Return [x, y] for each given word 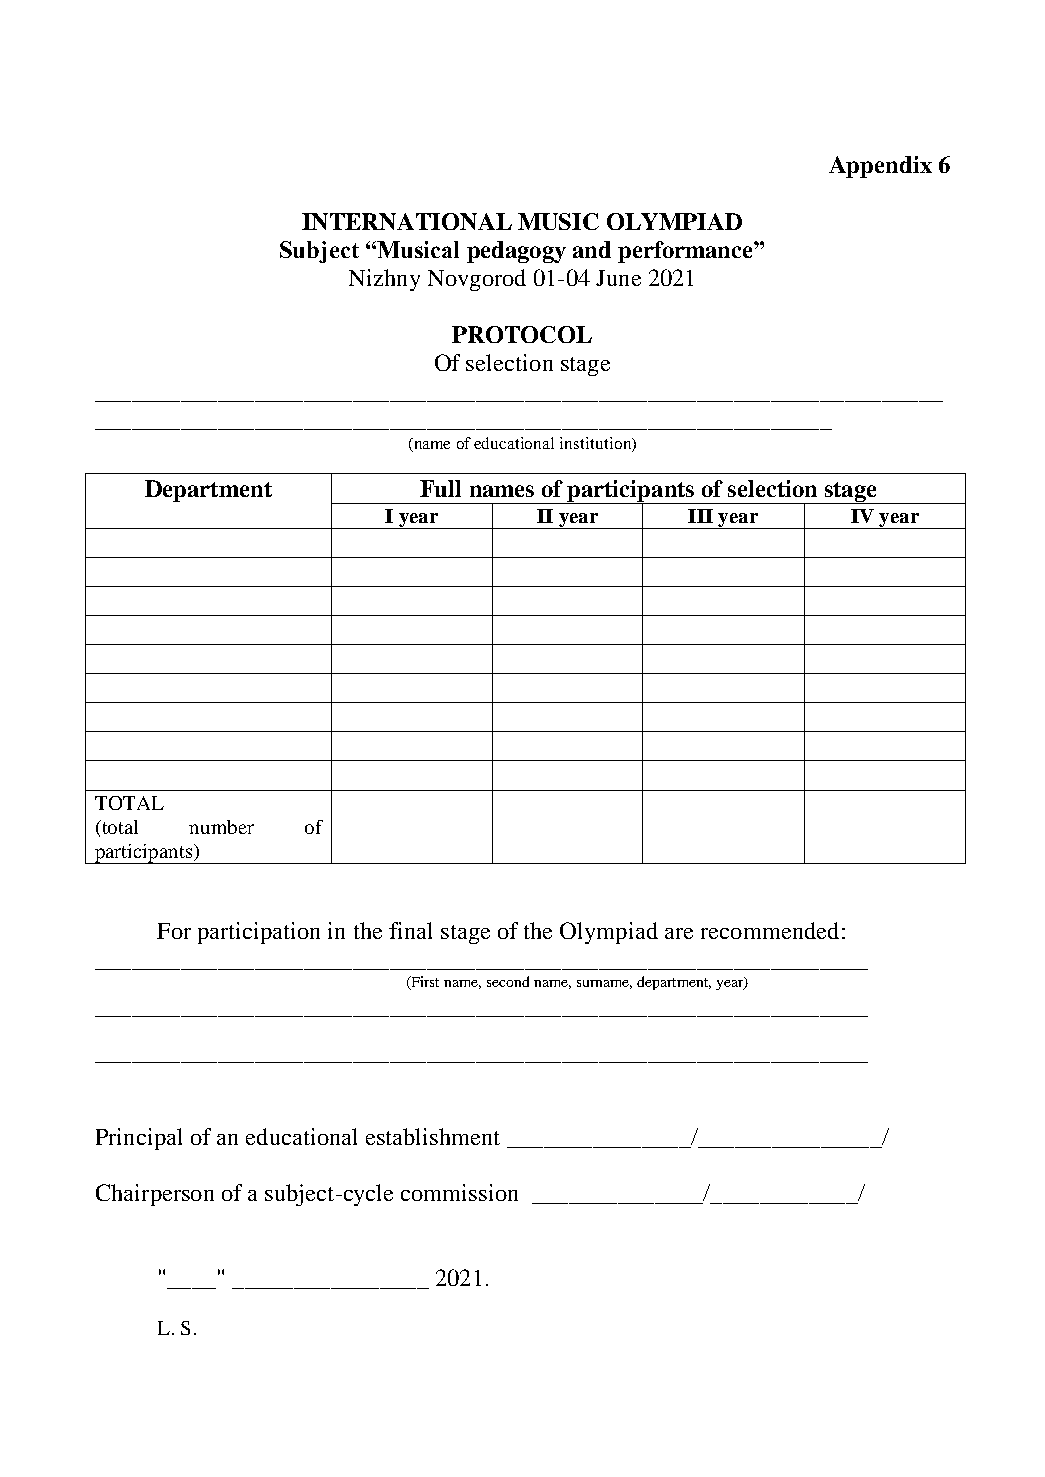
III [700, 516]
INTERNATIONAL [407, 221]
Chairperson [155, 1195]
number [221, 827]
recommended [770, 930]
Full [440, 488]
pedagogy [516, 252]
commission [459, 1192]
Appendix [880, 167]
